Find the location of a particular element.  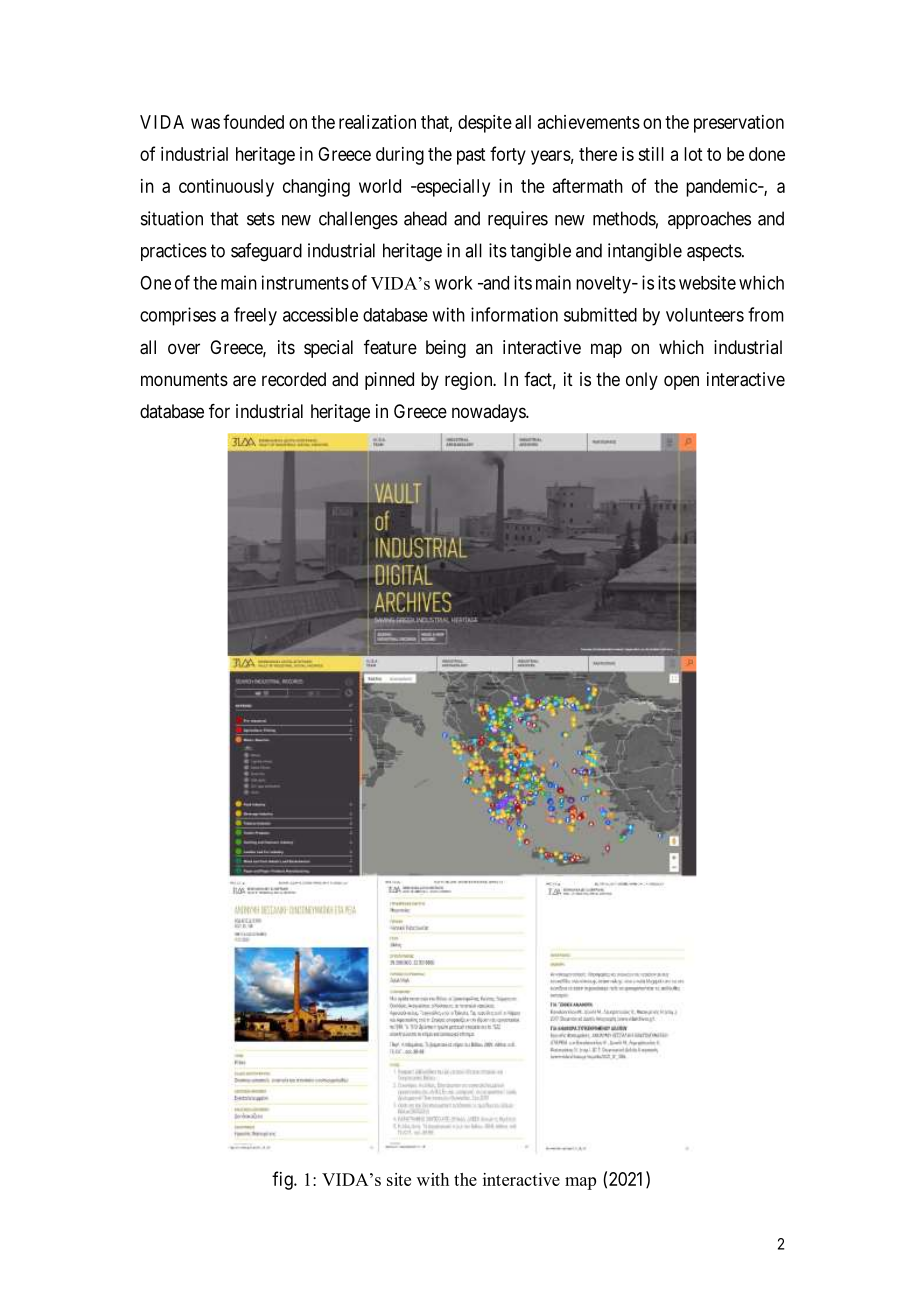

founded is located at coordinates (253, 121).
